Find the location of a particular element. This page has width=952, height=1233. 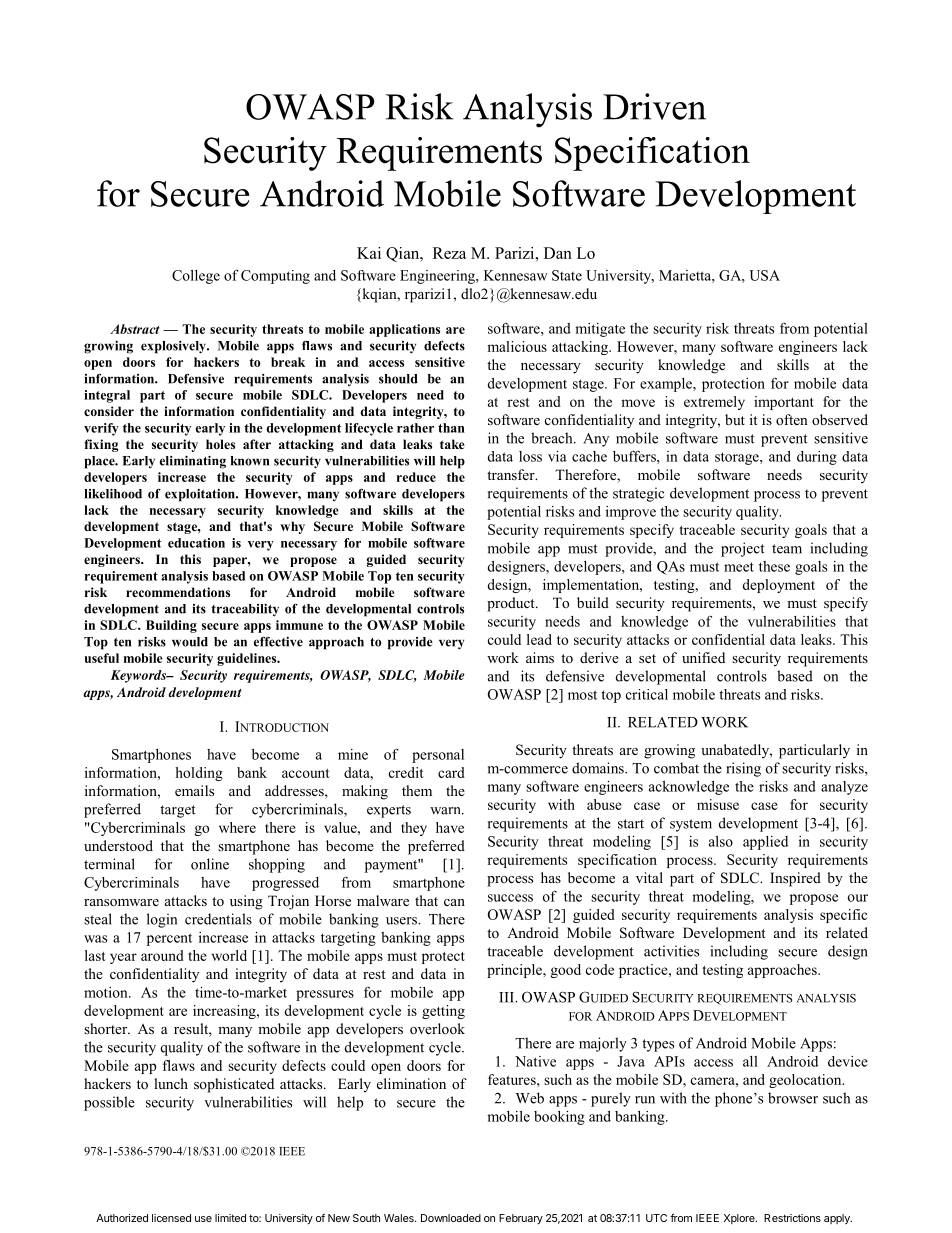

Inspired is located at coordinates (795, 879).
